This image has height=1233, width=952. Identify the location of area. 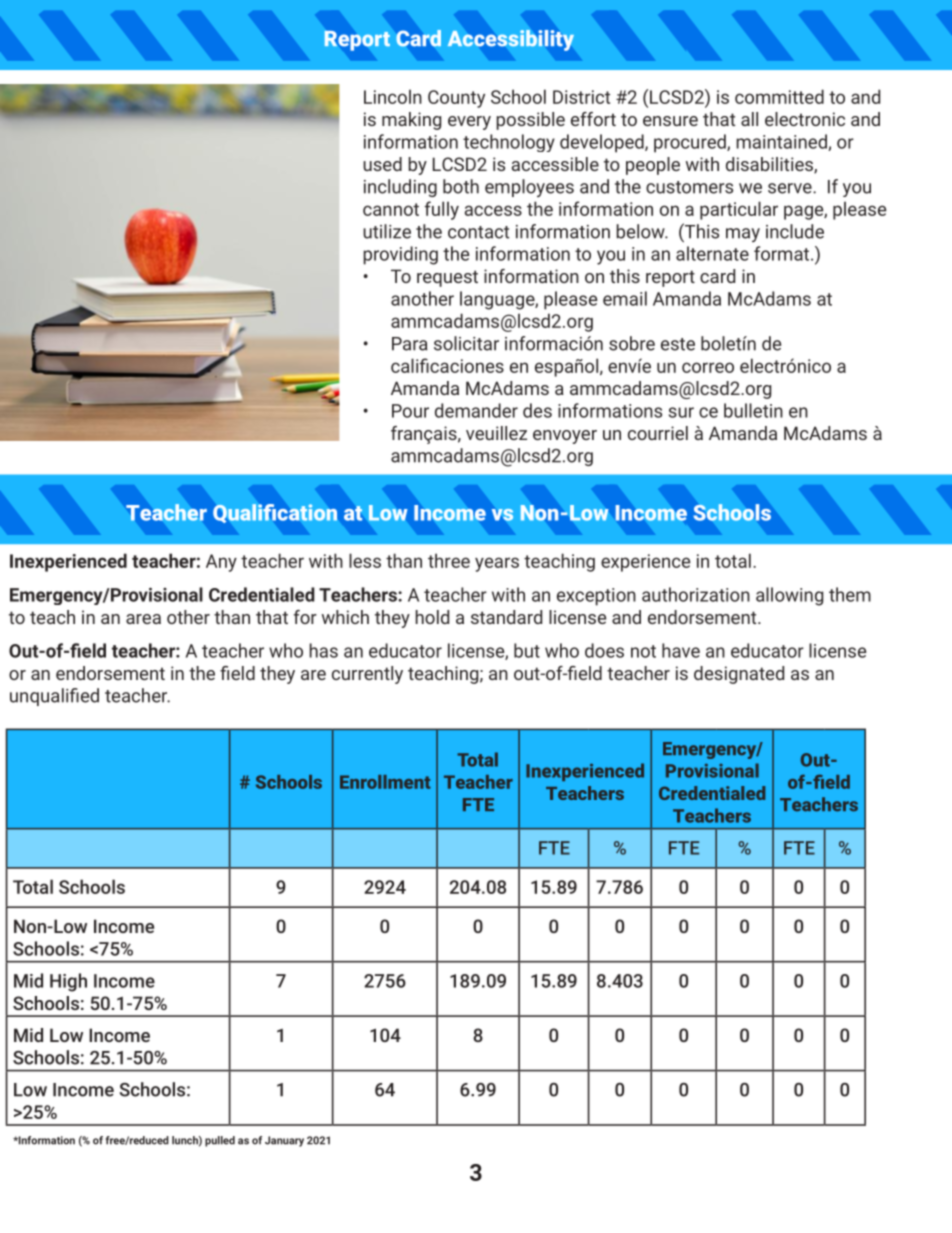
(143, 619).
